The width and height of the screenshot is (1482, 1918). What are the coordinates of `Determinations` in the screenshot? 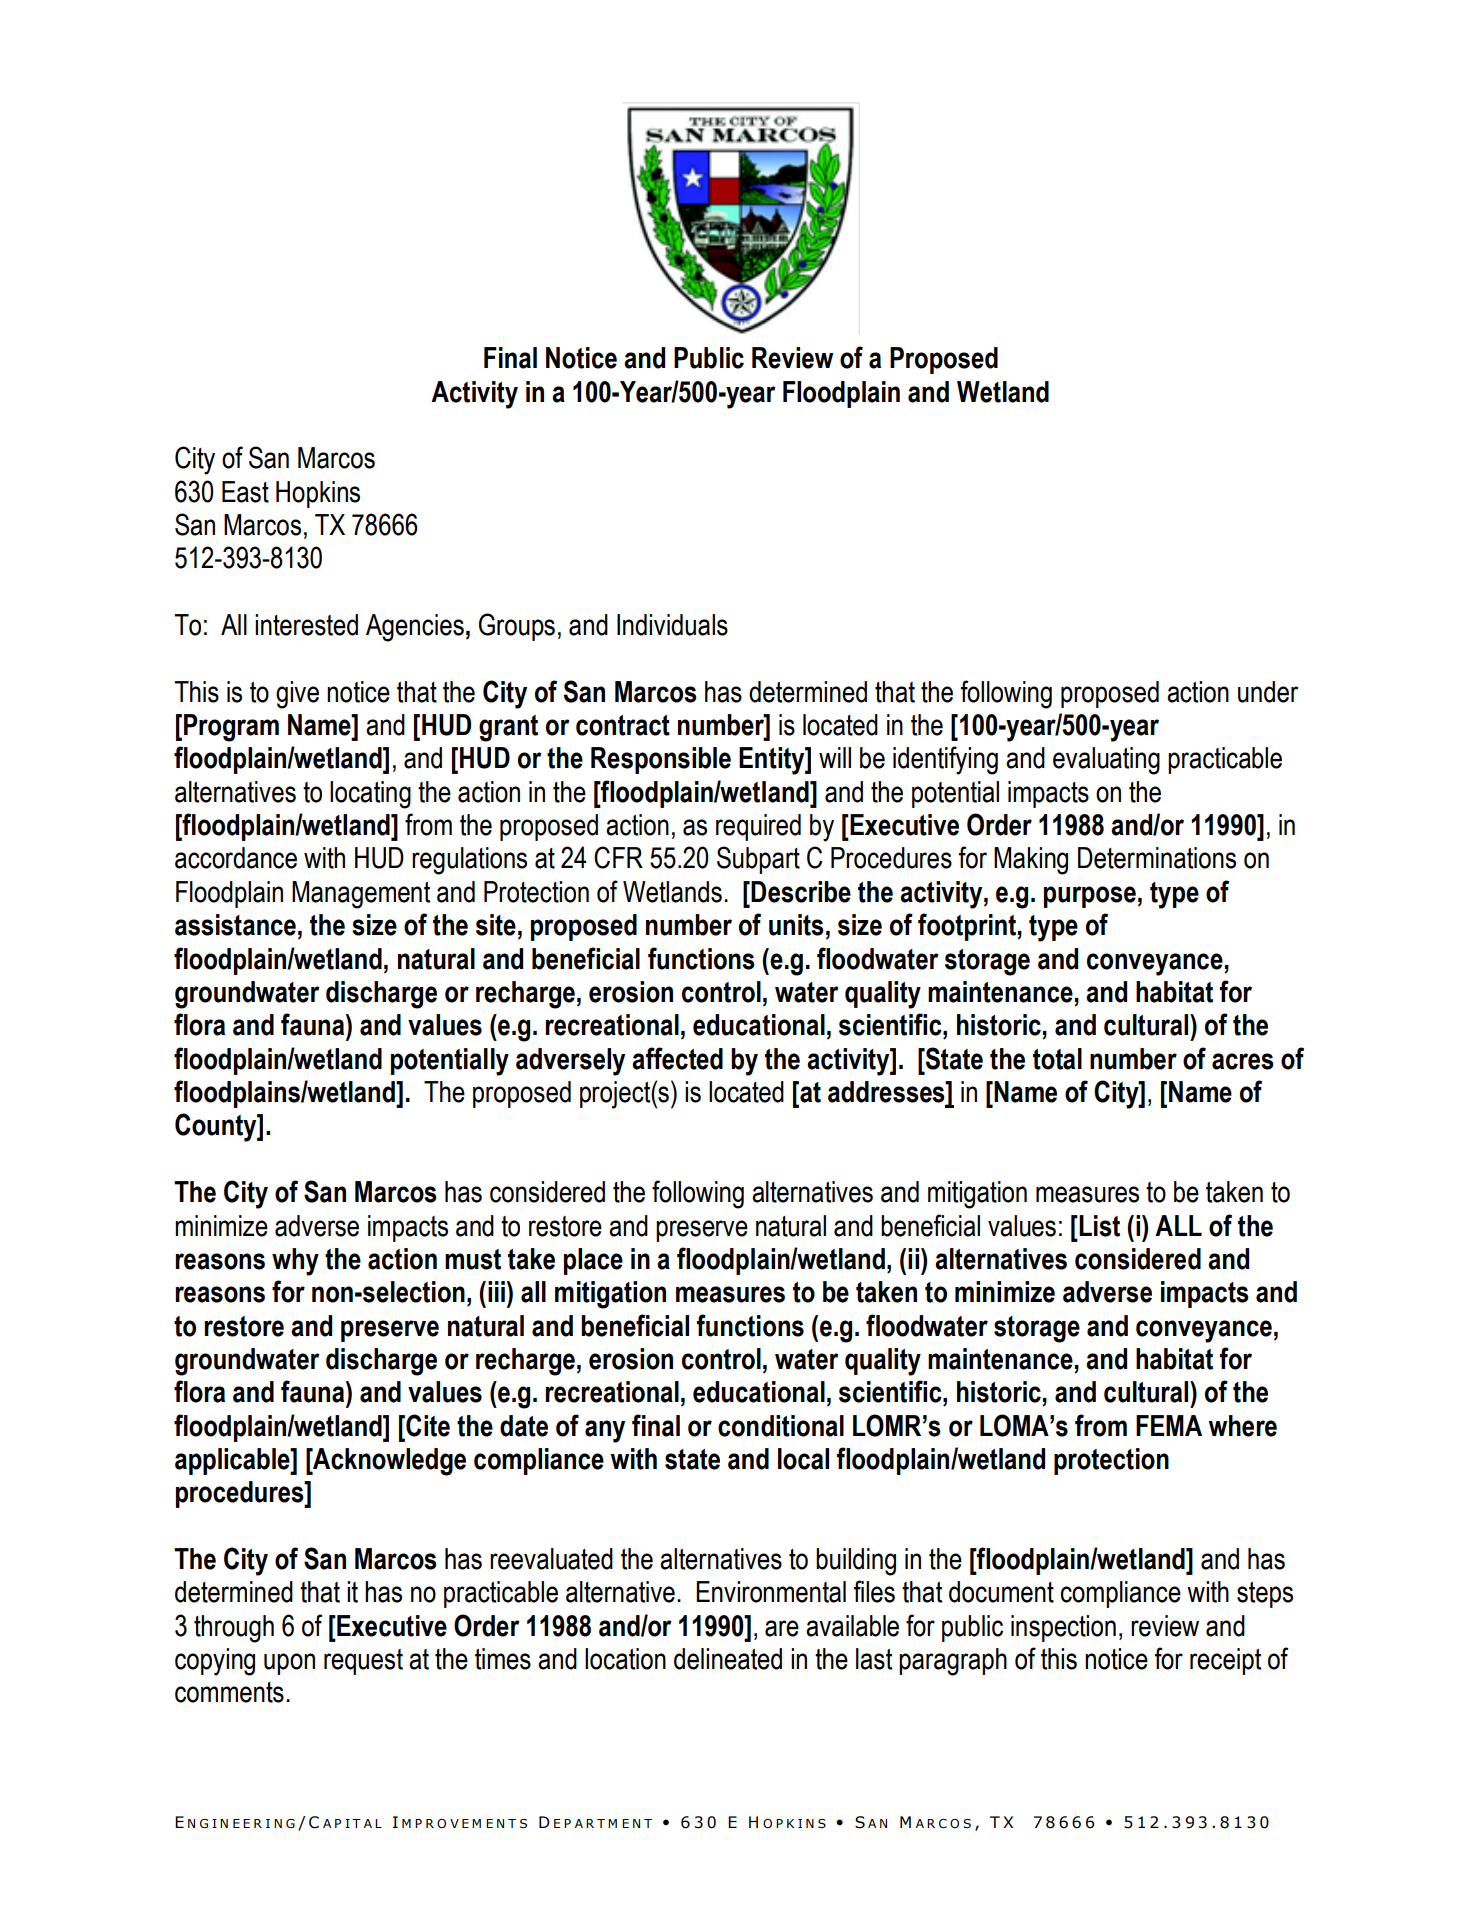 It's located at (1157, 858).
